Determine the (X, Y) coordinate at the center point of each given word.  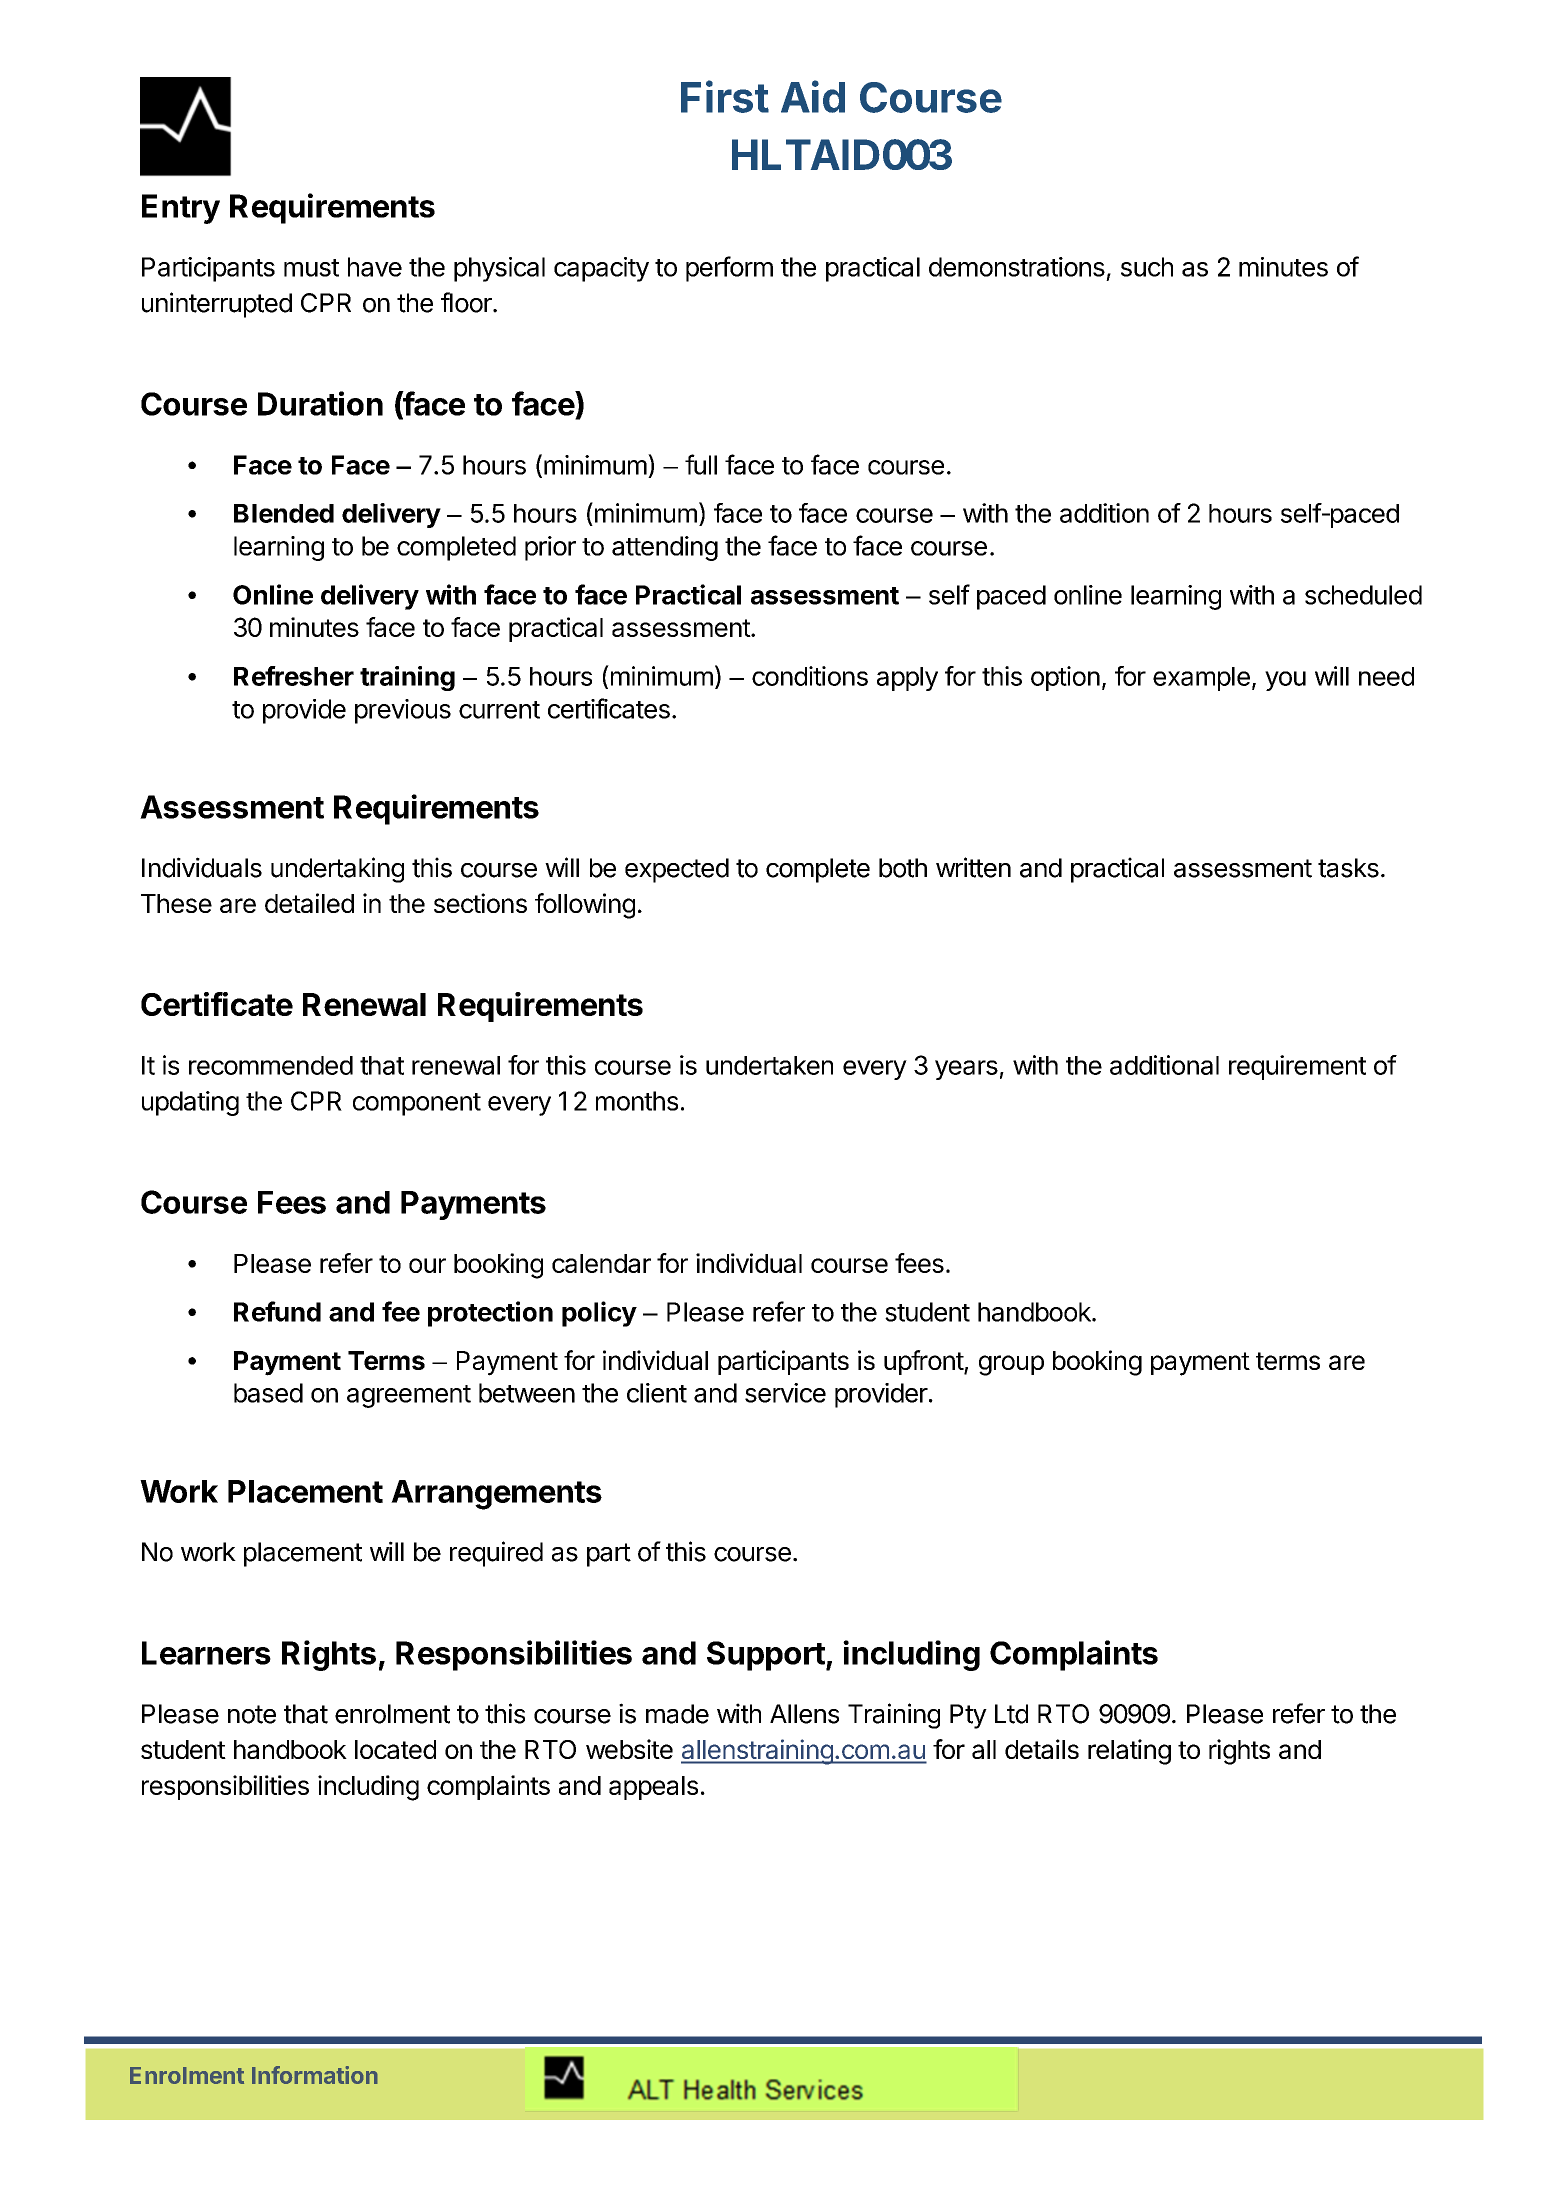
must (311, 268)
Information (315, 2075)
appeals (653, 1788)
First (725, 96)
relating (1129, 1752)
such (1147, 267)
